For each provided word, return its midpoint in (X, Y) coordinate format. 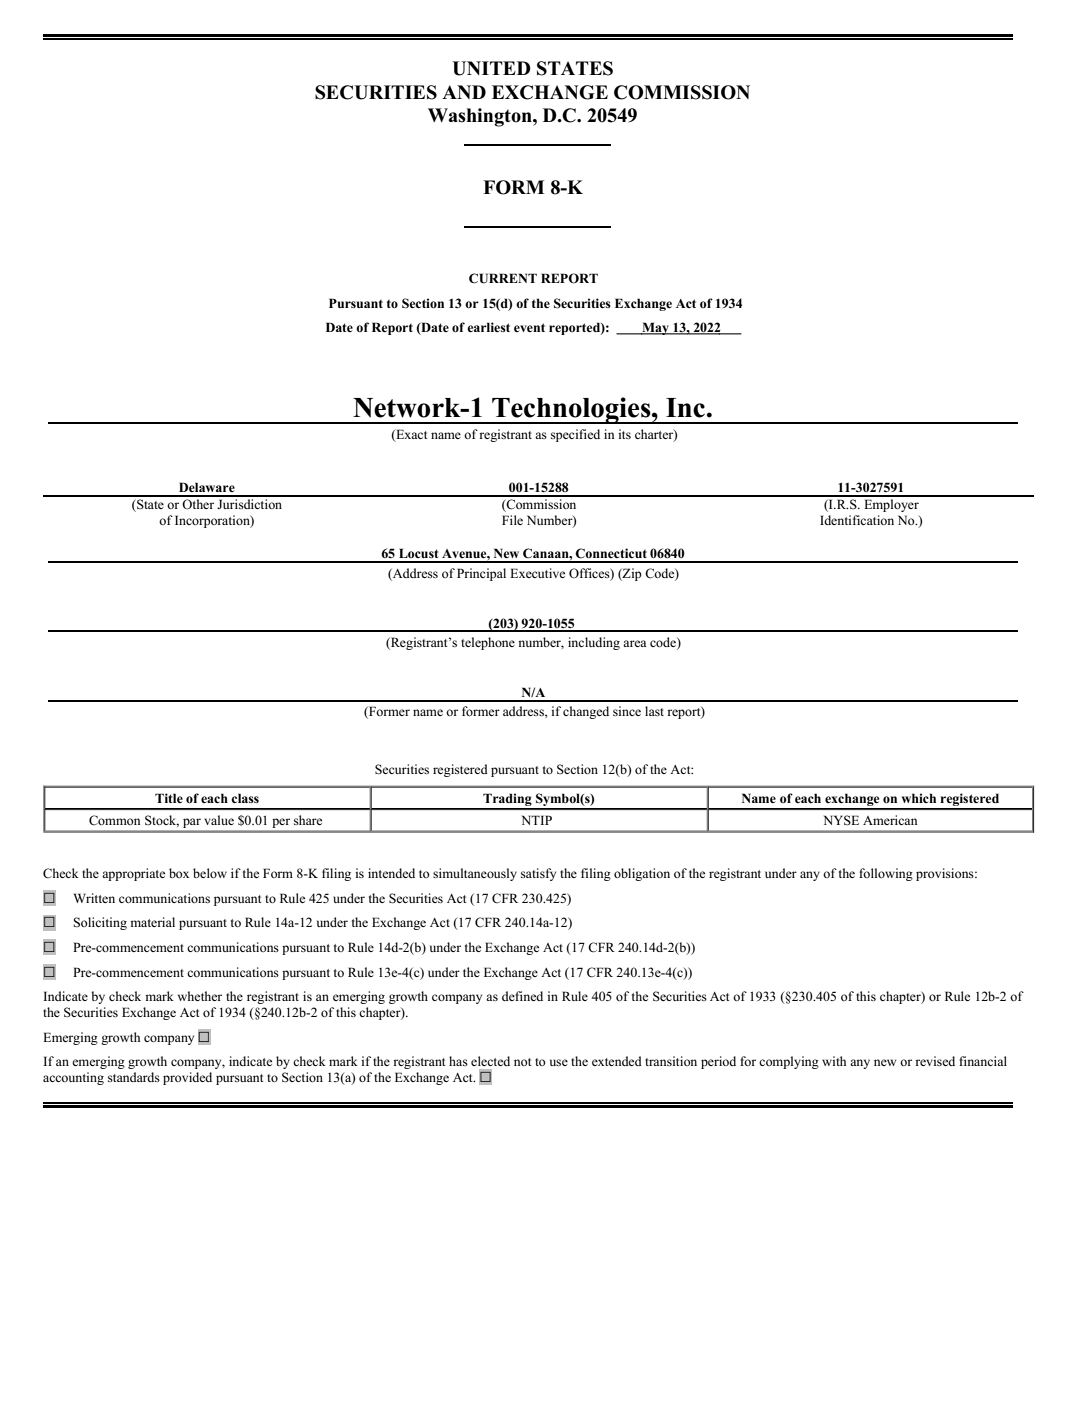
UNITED (491, 68)
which (918, 798)
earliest (488, 327)
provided (187, 1078)
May (655, 328)
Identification (857, 520)
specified (575, 435)
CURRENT (503, 278)
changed (586, 712)
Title (169, 798)
